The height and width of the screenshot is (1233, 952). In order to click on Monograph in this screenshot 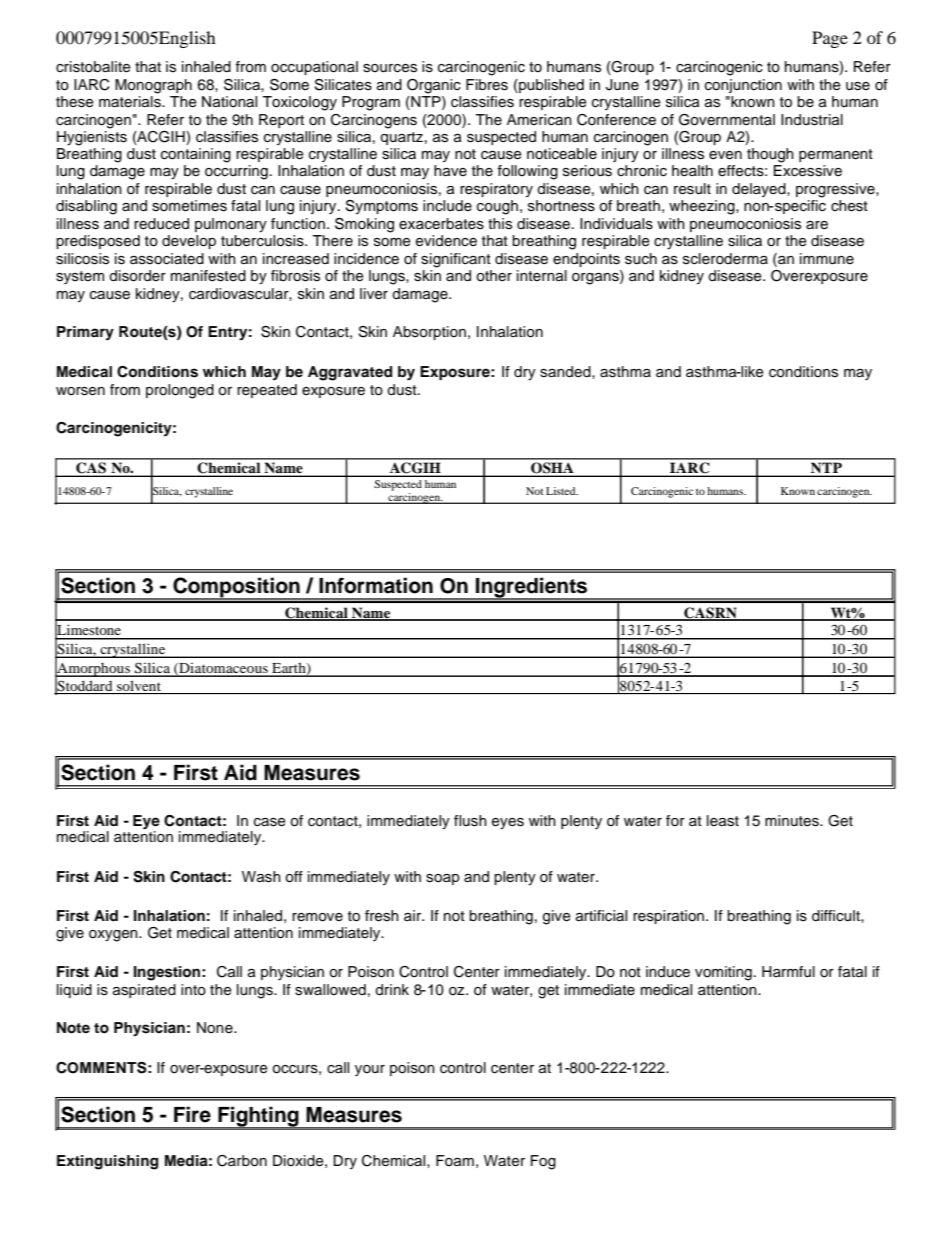, I will do `click(153, 86)`.
